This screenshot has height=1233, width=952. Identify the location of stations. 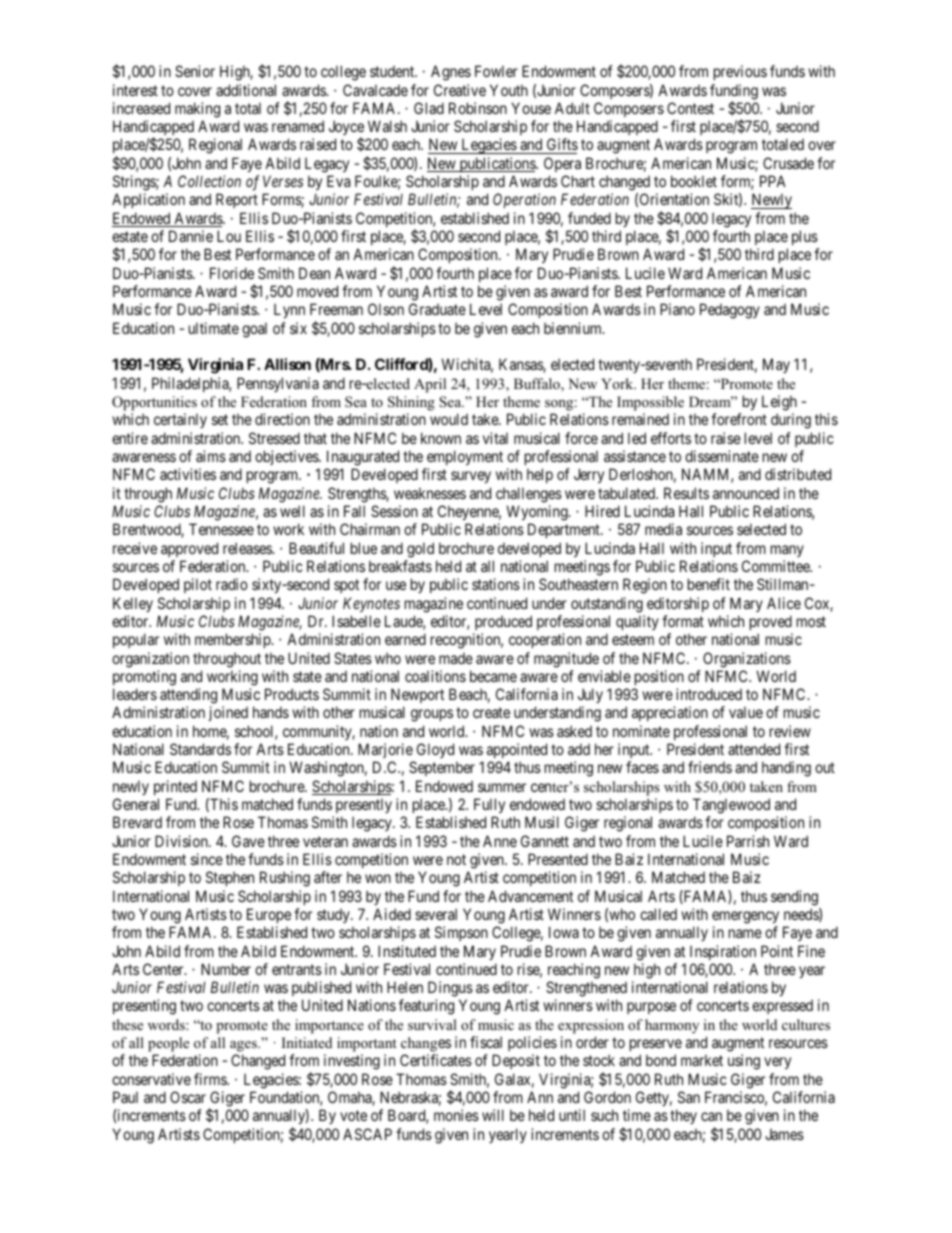
(496, 584).
